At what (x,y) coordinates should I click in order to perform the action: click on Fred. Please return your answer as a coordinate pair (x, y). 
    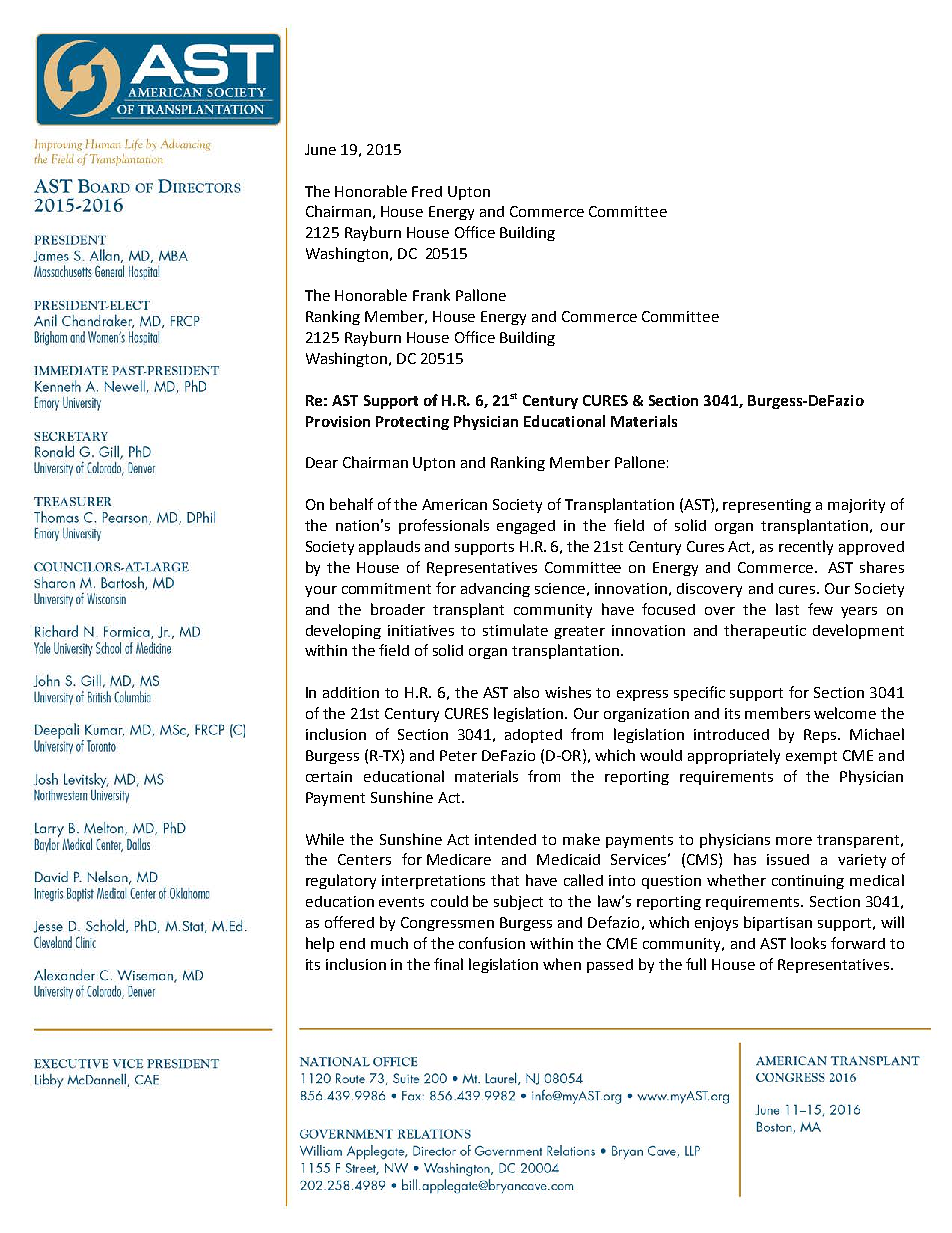
    Looking at the image, I should click on (427, 191).
